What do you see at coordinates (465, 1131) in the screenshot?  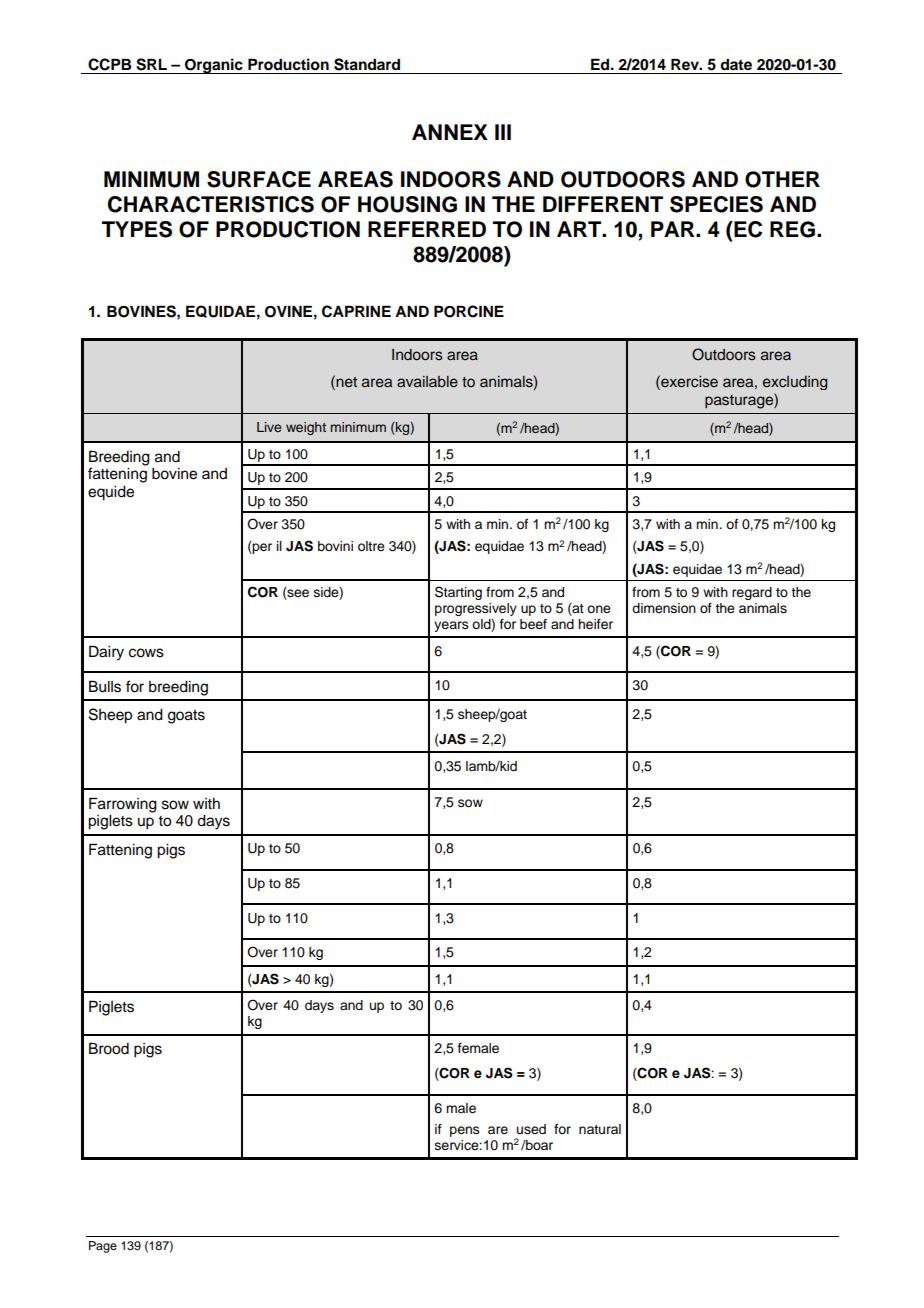 I see `pens` at bounding box center [465, 1131].
